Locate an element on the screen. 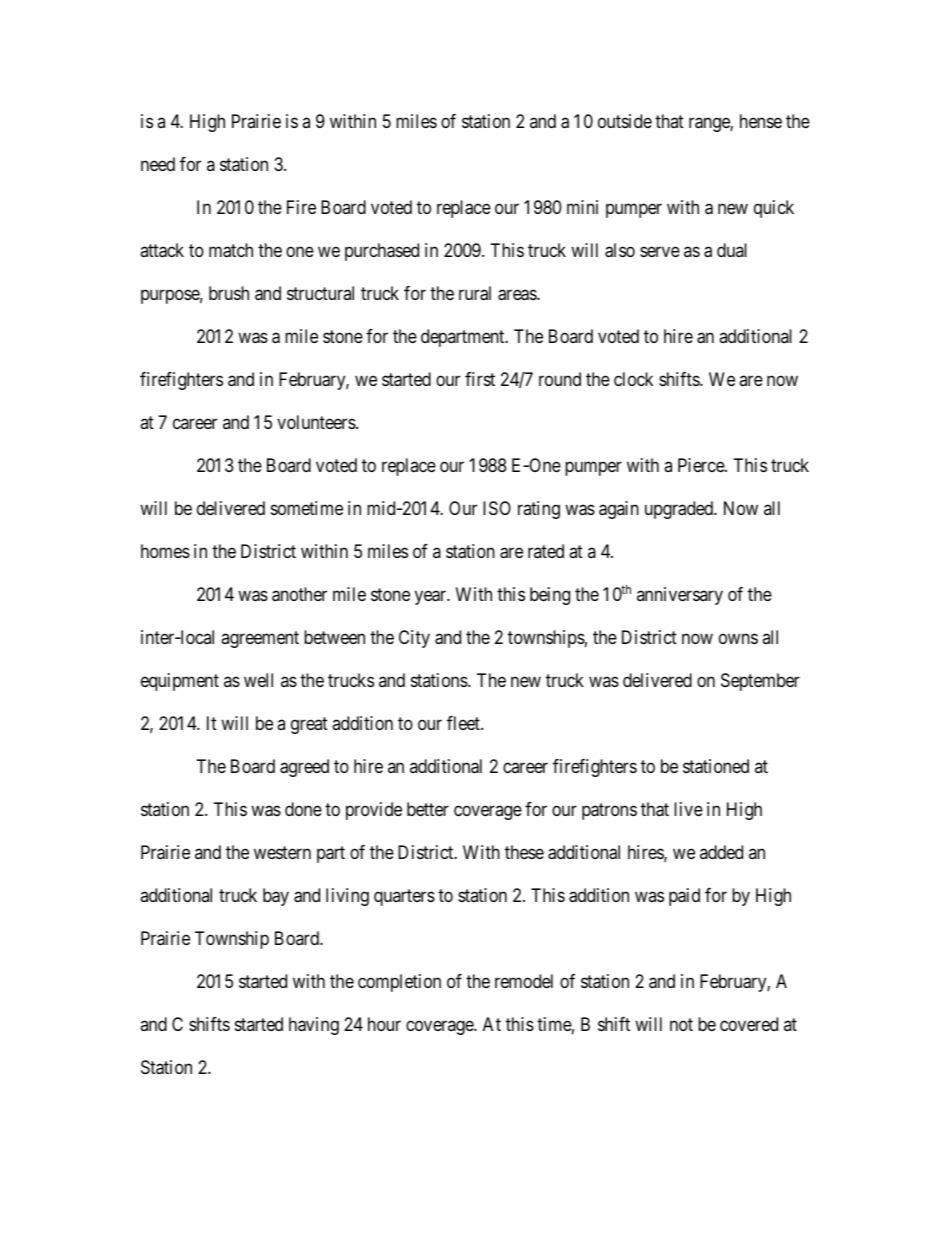 This screenshot has height=1233, width=952. well is located at coordinates (258, 680).
